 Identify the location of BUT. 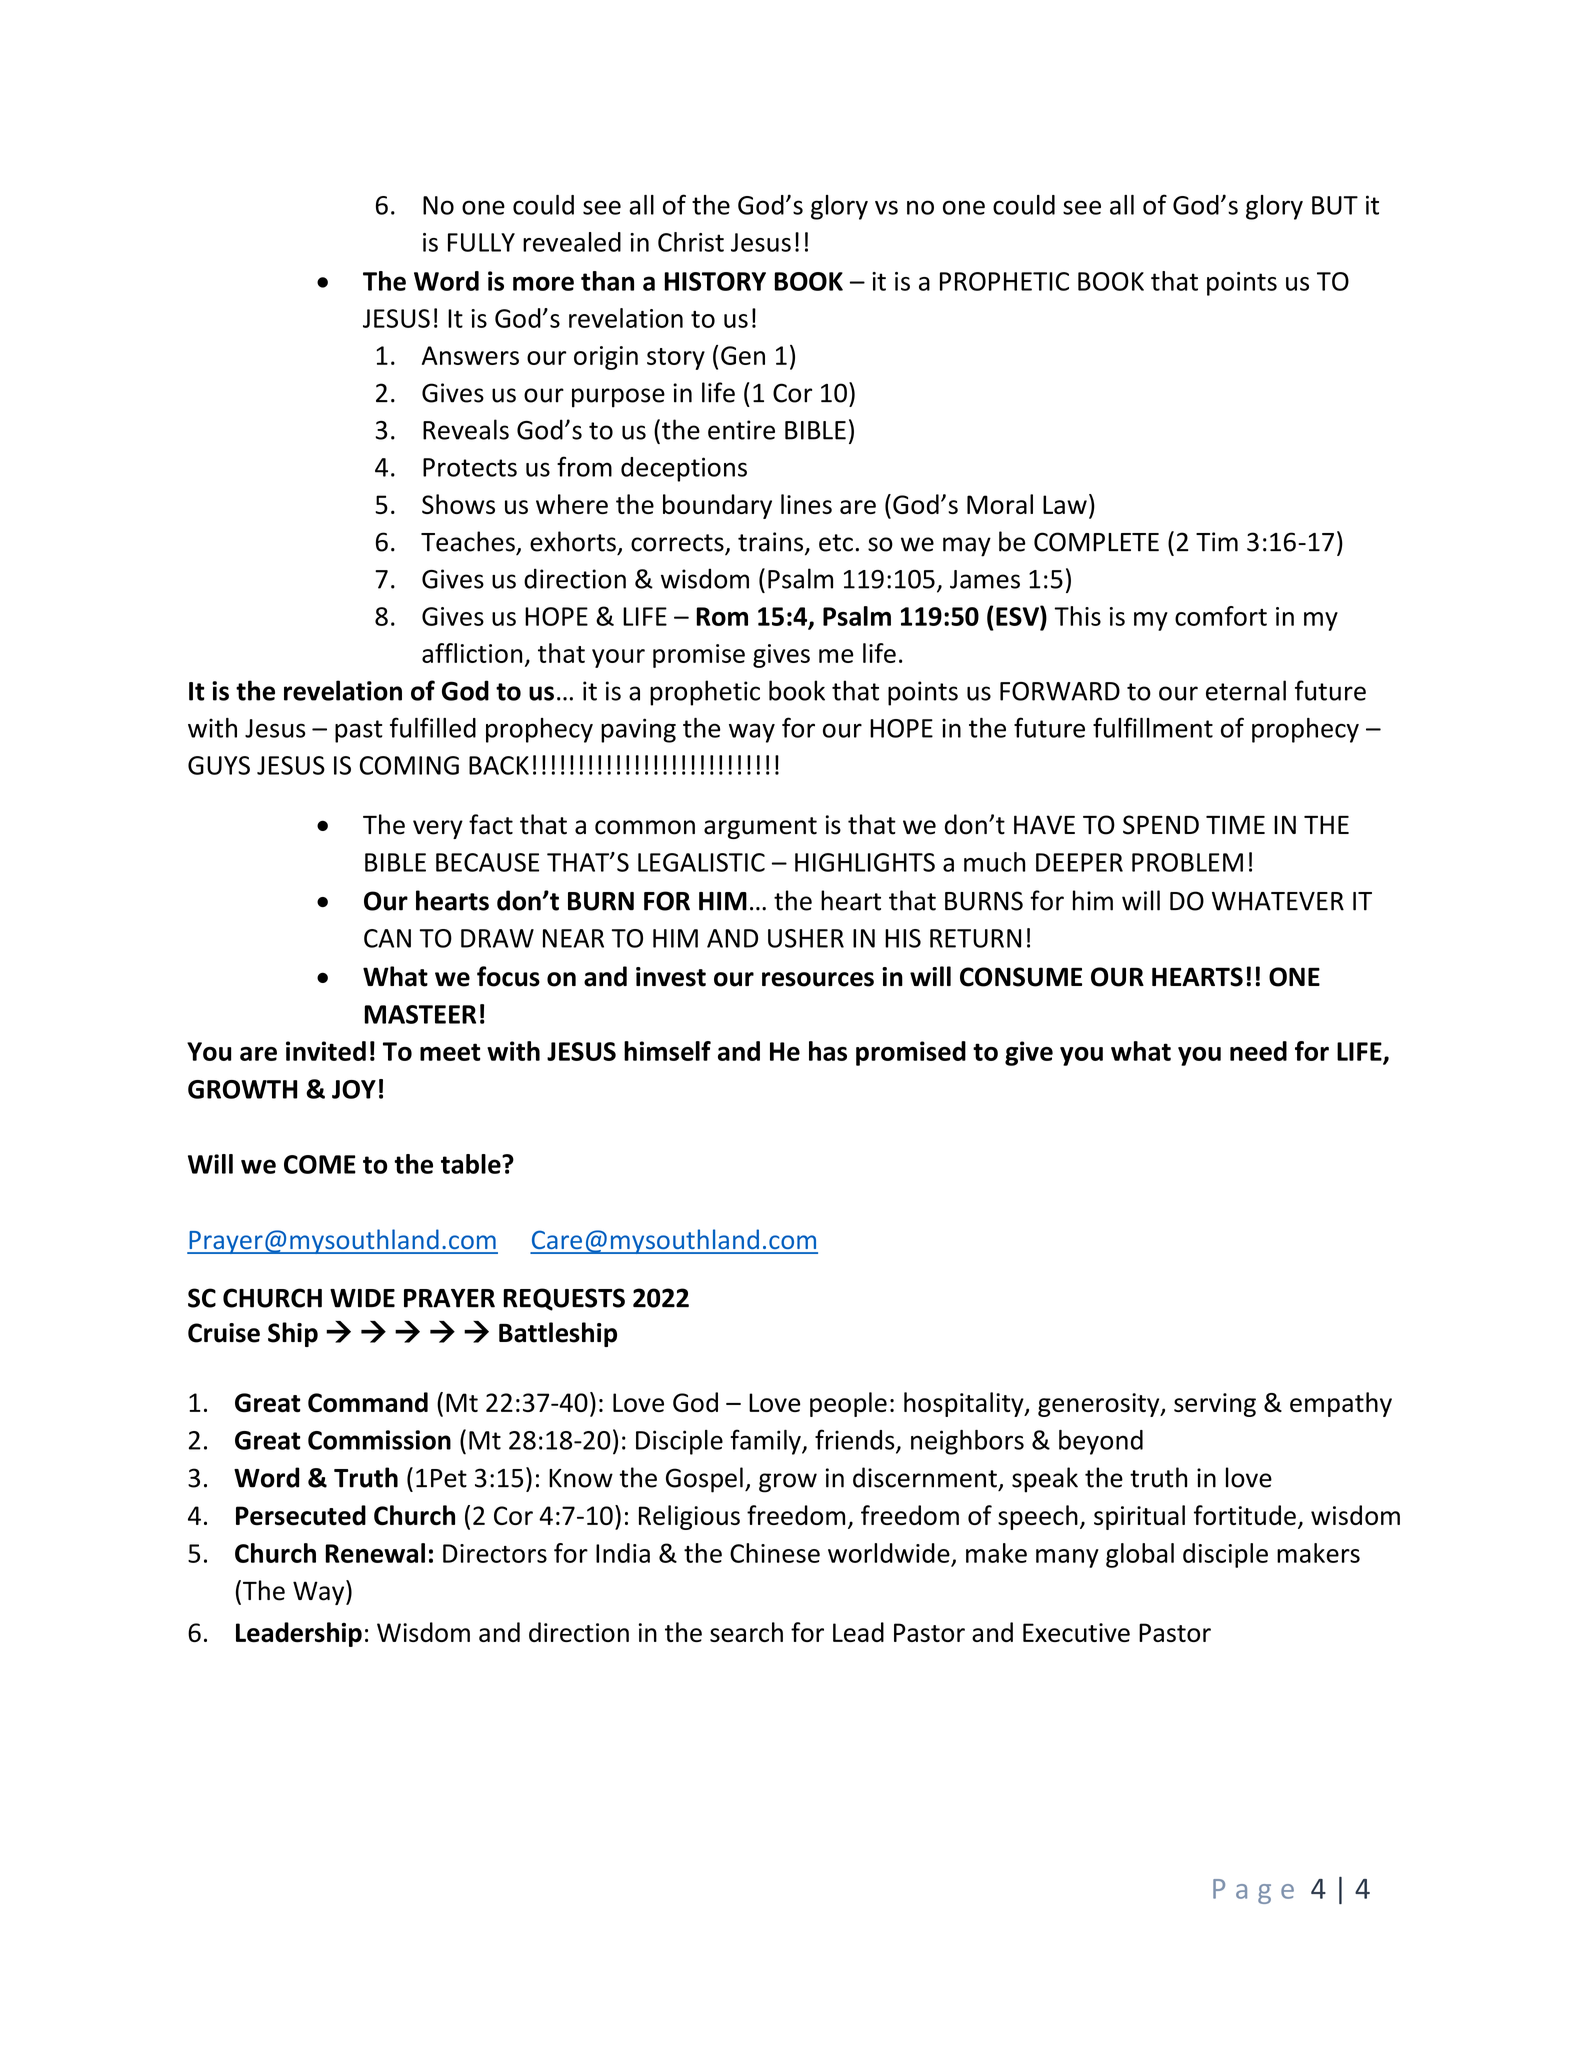
(1335, 205).
